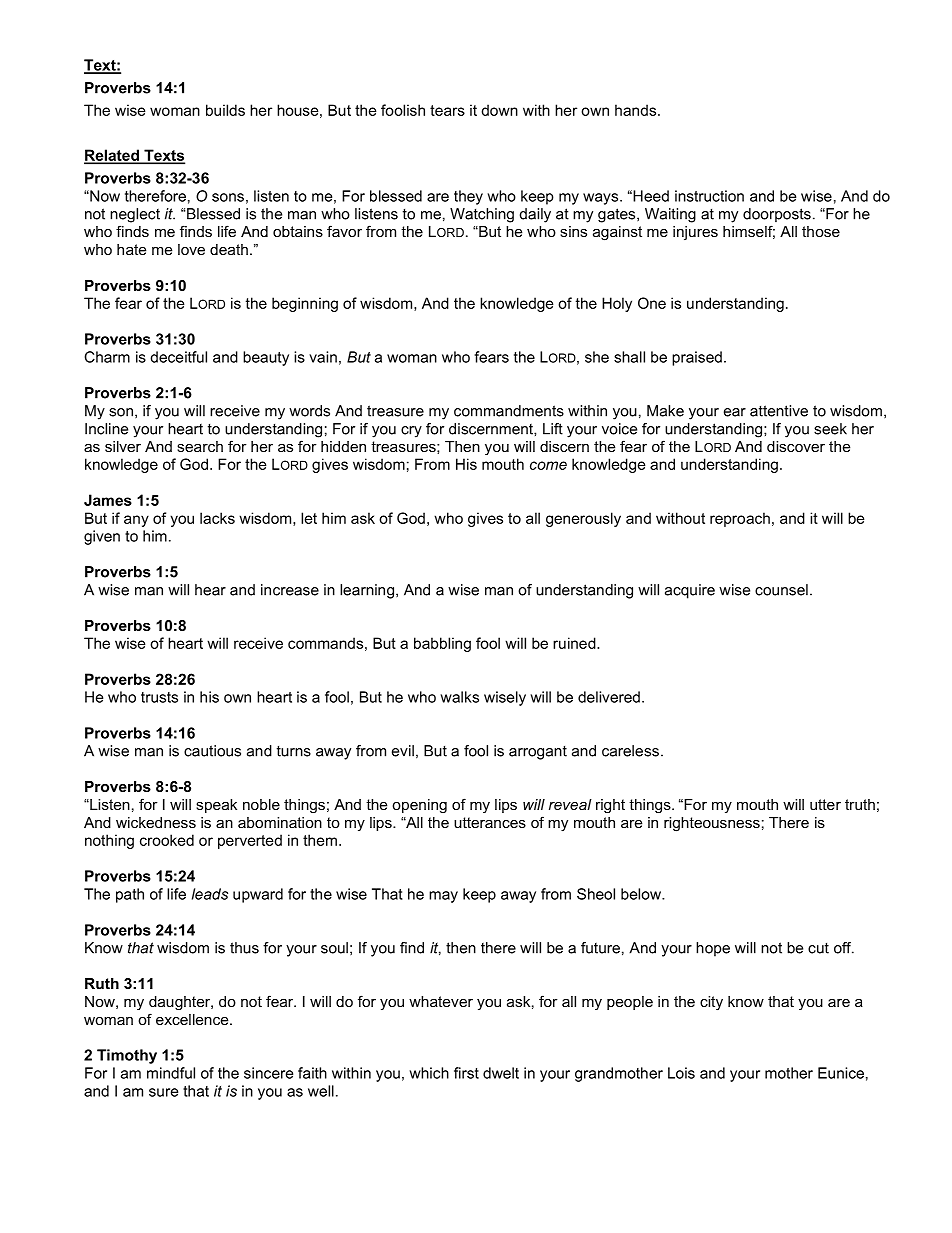 This image has width=952, height=1233. What do you see at coordinates (709, 196) in the image?
I see `instruction` at bounding box center [709, 196].
